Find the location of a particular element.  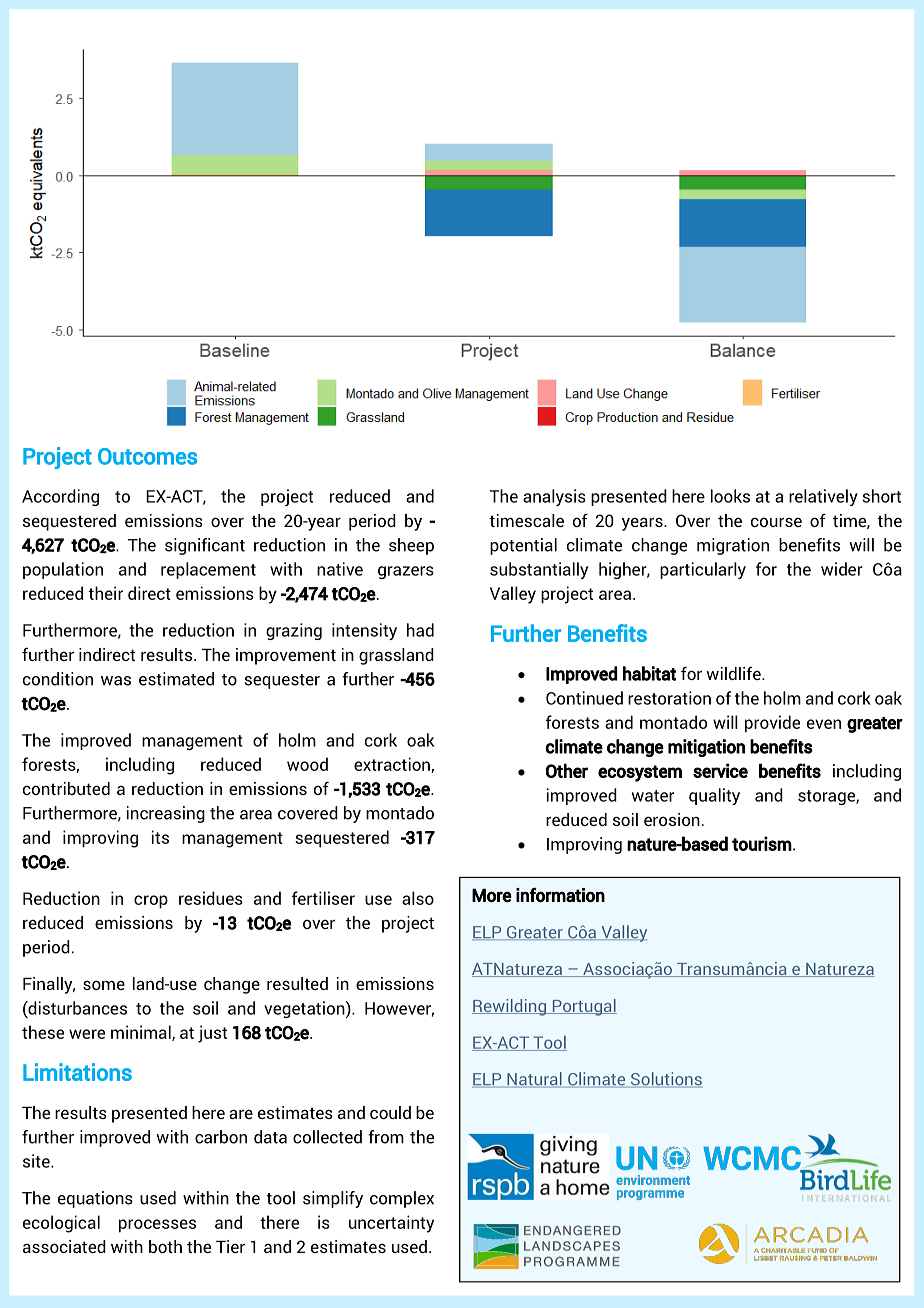

extraction is located at coordinates (393, 765).
